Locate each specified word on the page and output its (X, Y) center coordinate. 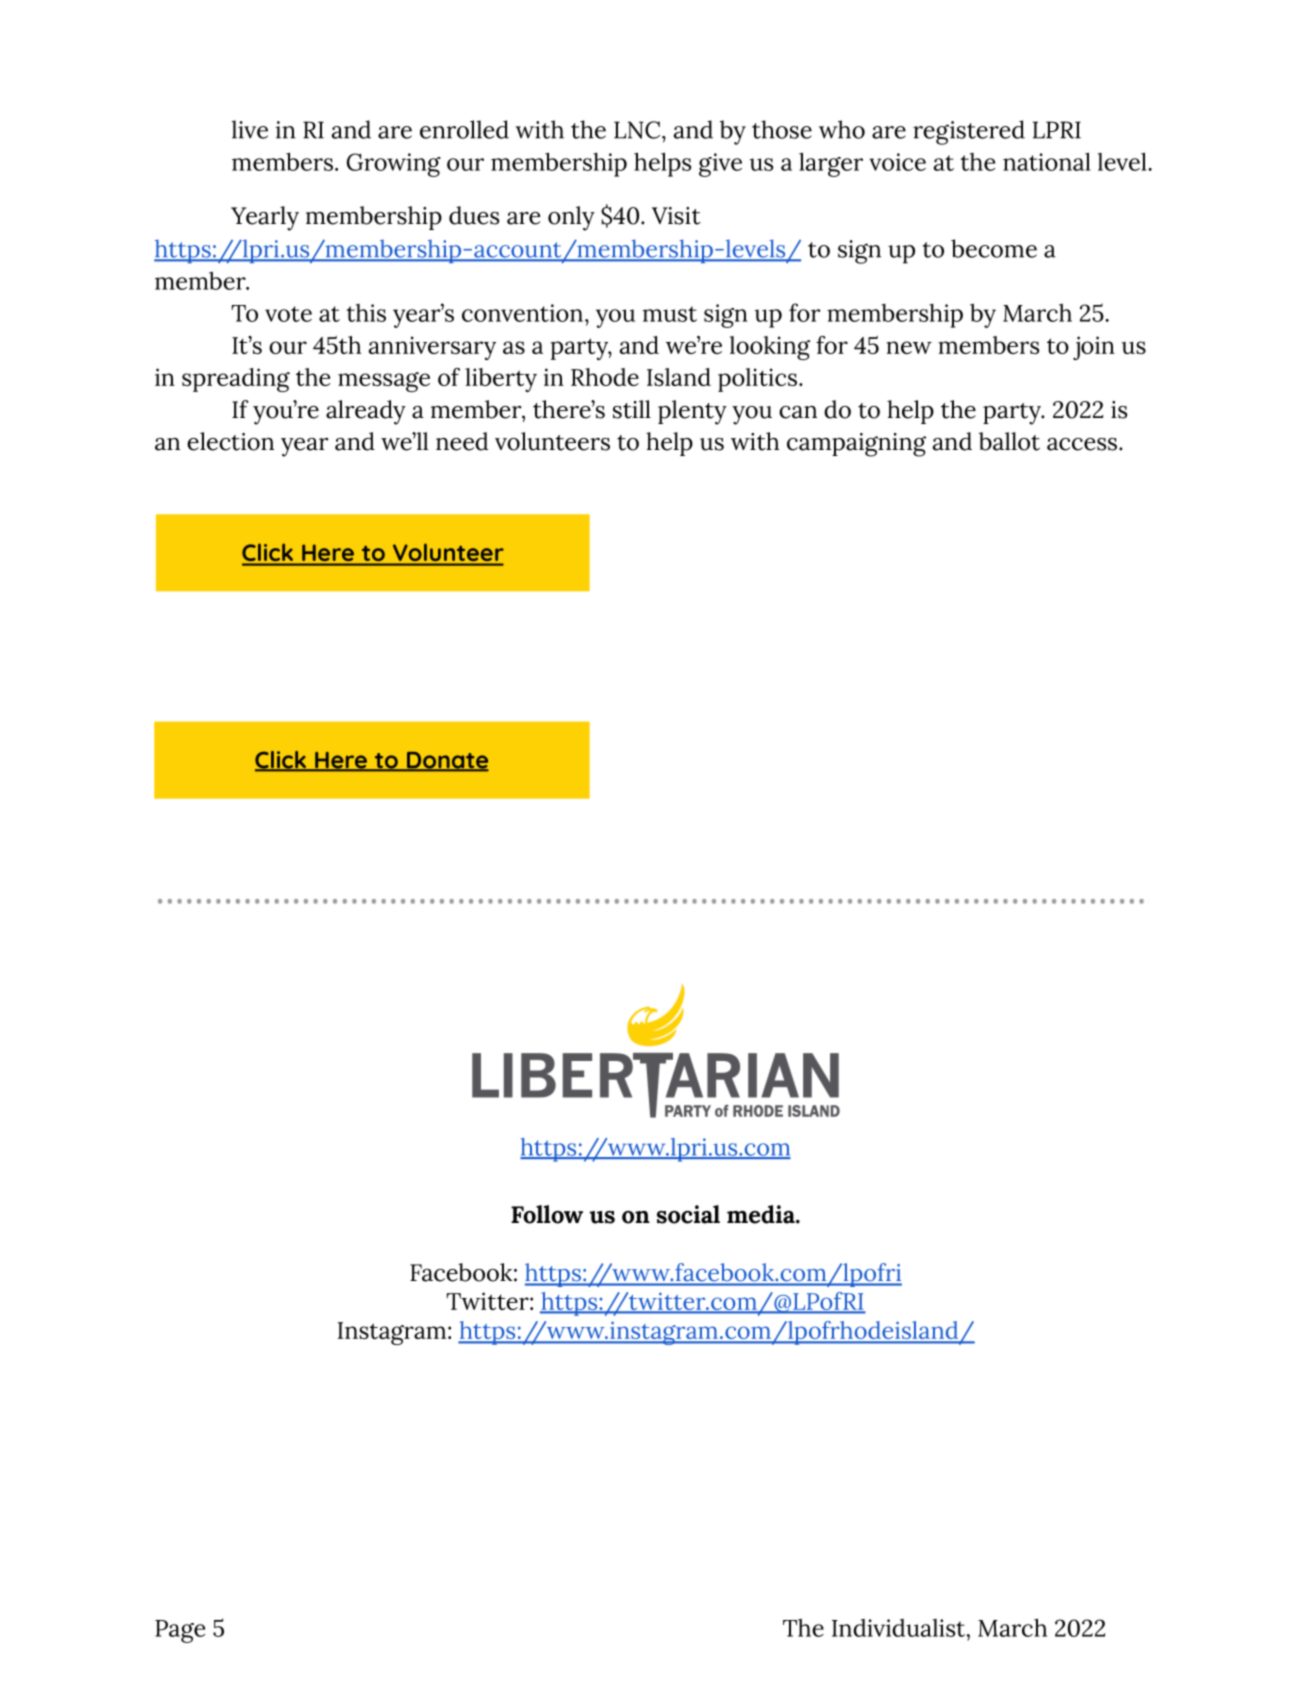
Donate (447, 761)
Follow (547, 1214)
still (632, 409)
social (688, 1214)
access (1082, 444)
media (762, 1214)
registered (969, 132)
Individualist (900, 1628)
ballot (1009, 441)
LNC (638, 130)
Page (180, 1631)
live (250, 129)
